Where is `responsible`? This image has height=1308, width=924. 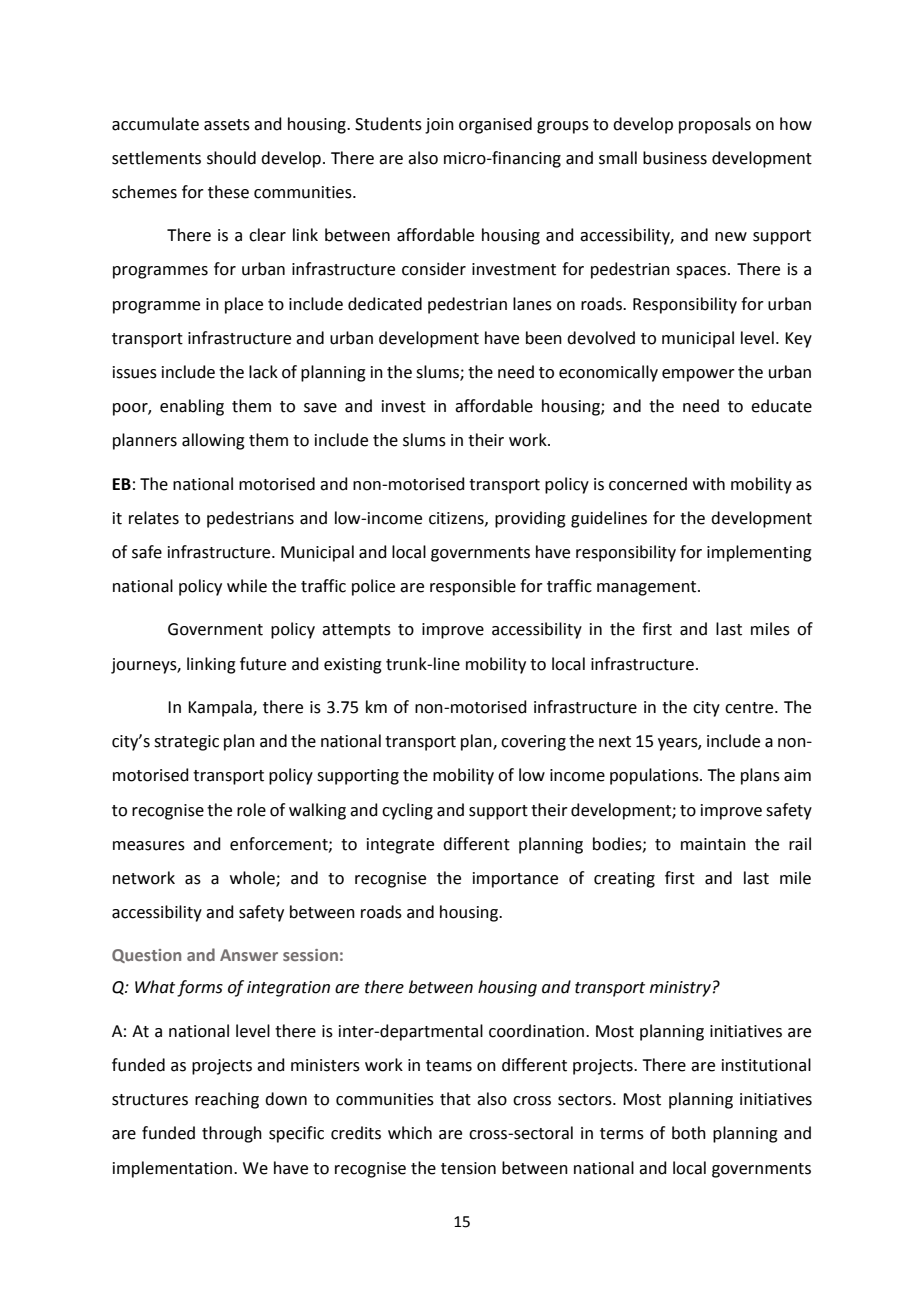 responsible is located at coordinates (473, 587).
